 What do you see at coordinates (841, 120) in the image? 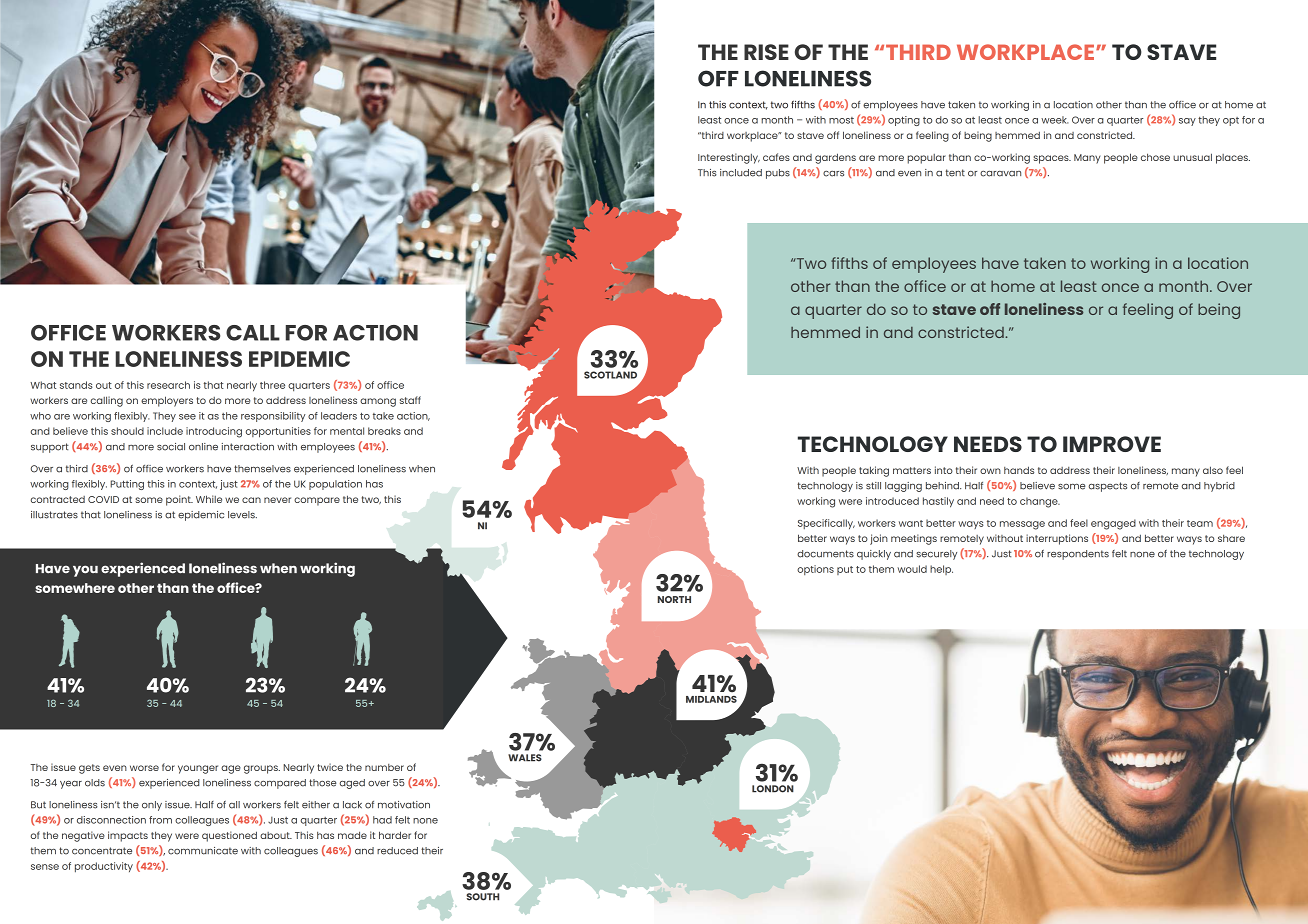
I see `most` at bounding box center [841, 120].
